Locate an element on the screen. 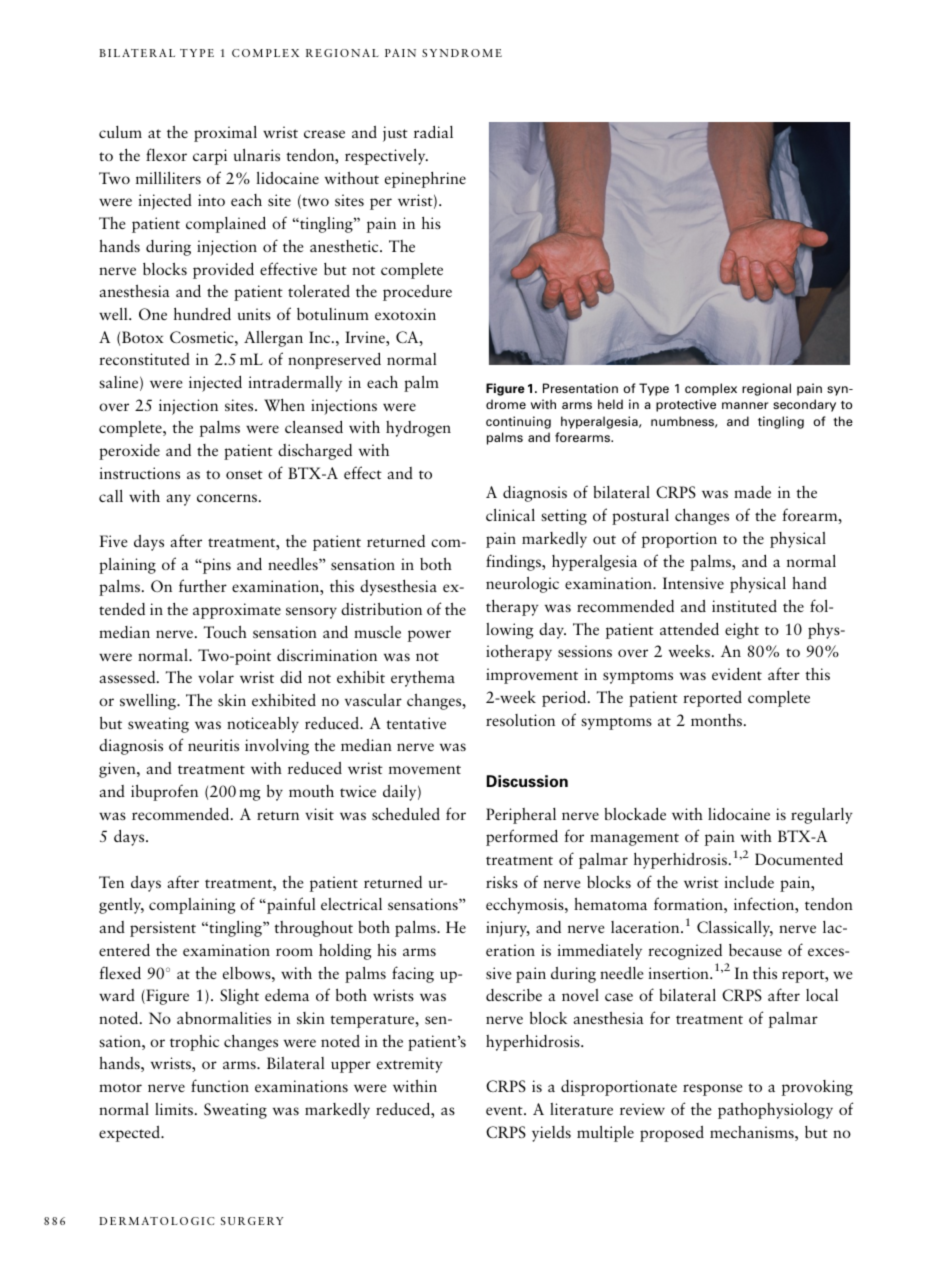 The height and width of the screenshot is (1275, 952). reconstituted is located at coordinates (144, 359).
